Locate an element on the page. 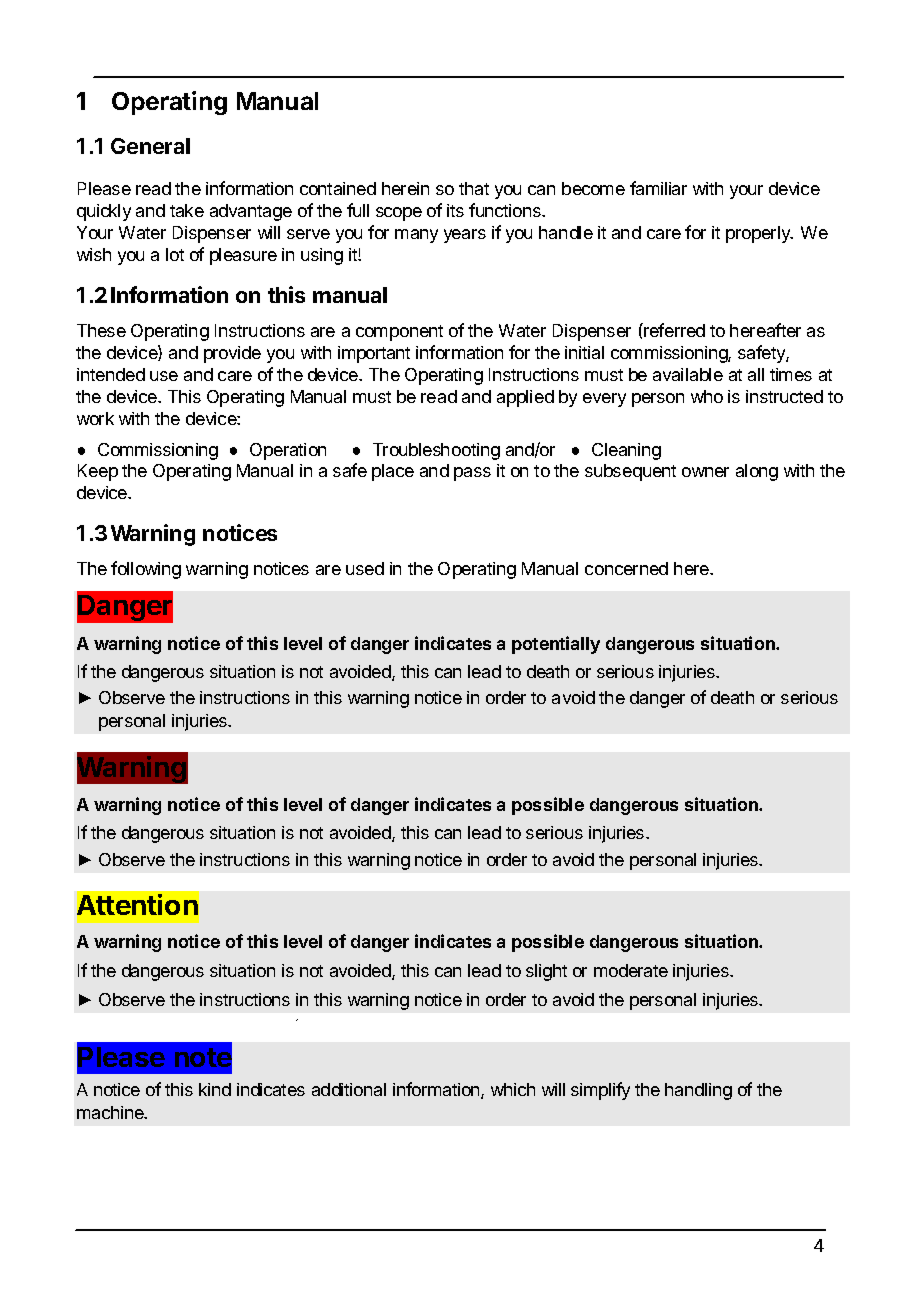  take is located at coordinates (187, 210).
